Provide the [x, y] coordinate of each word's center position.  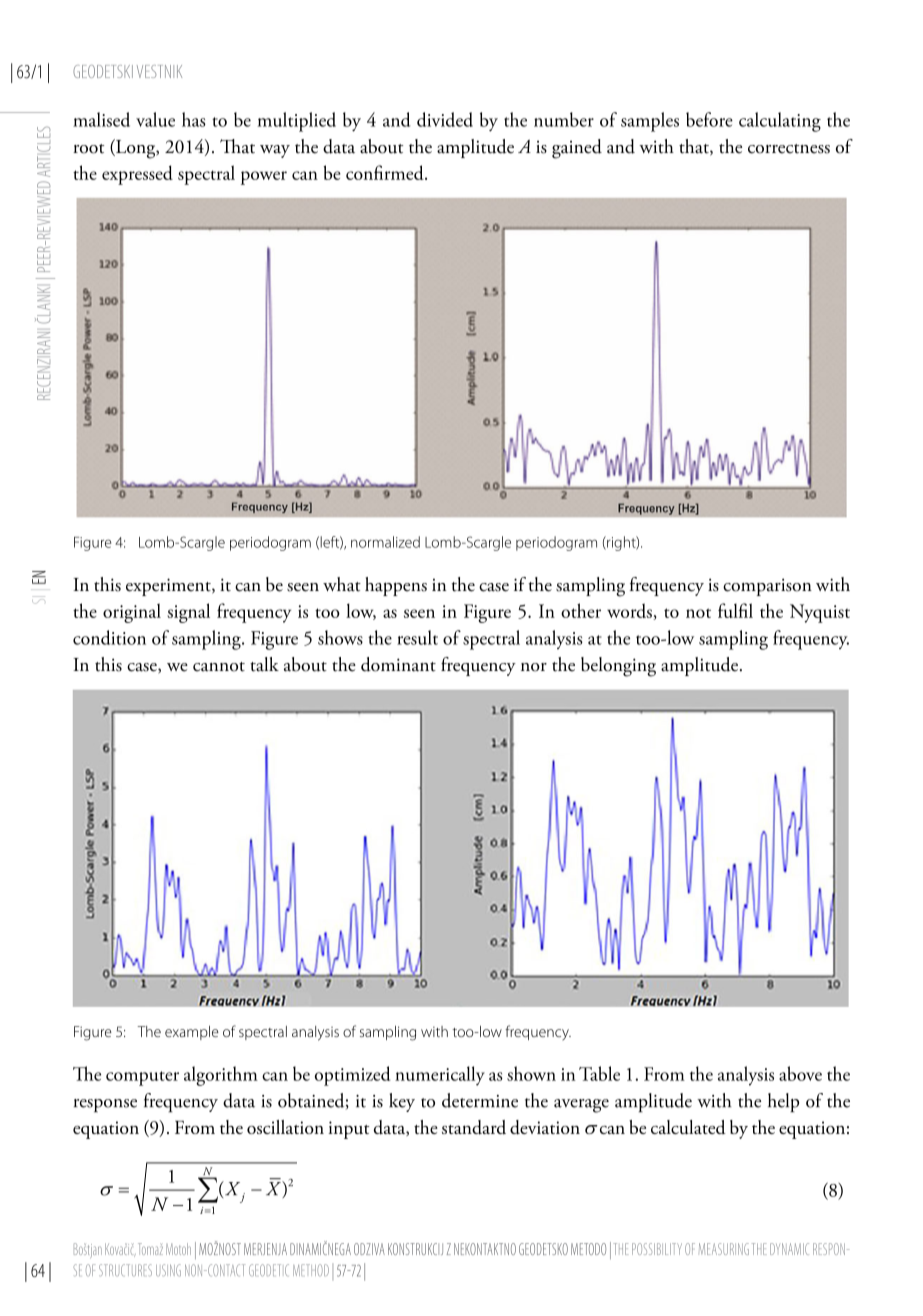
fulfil [735, 610]
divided [445, 119]
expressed [137, 175]
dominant [398, 664]
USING [168, 1270]
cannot [219, 667]
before [709, 119]
